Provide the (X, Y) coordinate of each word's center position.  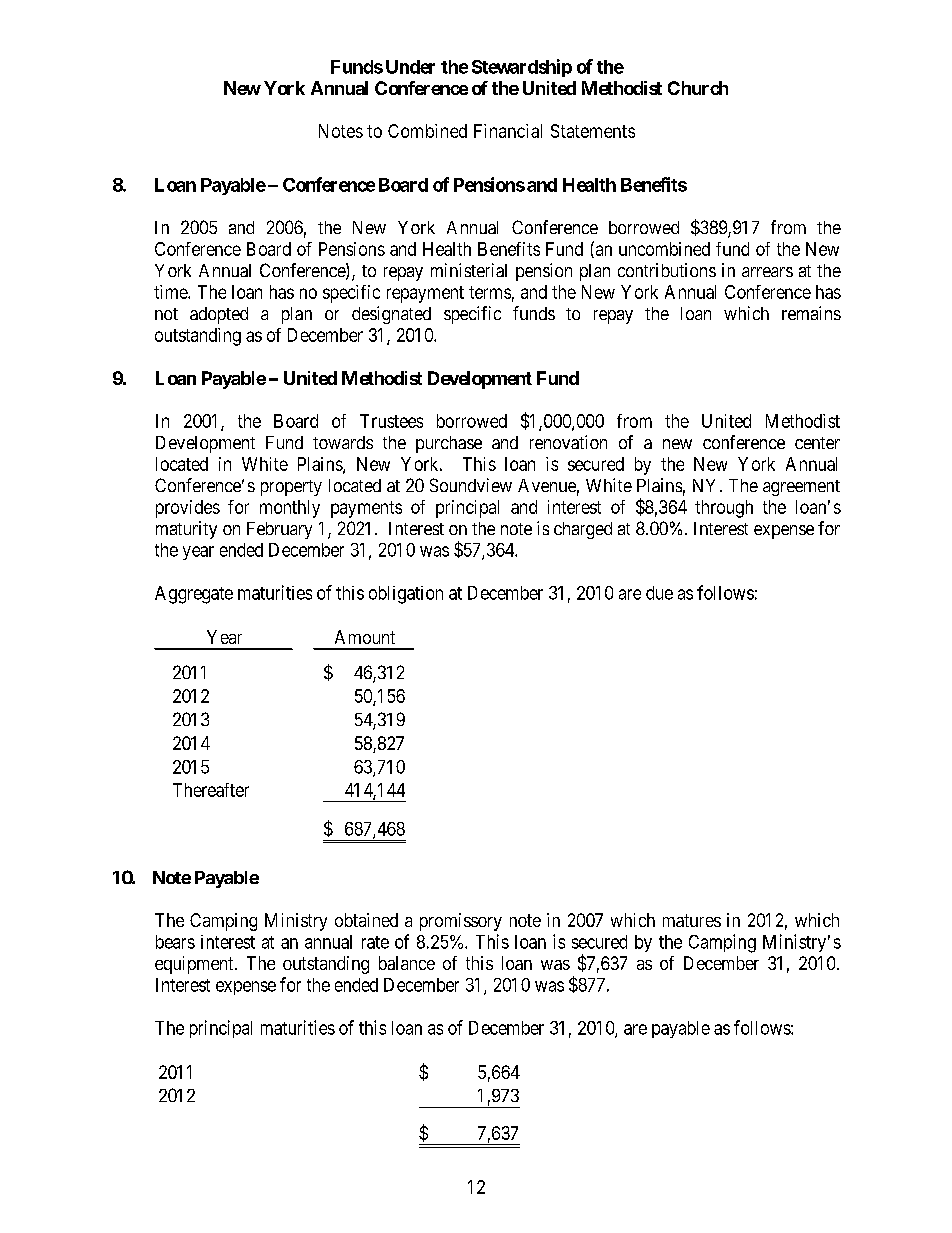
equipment (195, 965)
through (724, 509)
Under (410, 67)
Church (698, 88)
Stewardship (522, 68)
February (279, 530)
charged (583, 530)
